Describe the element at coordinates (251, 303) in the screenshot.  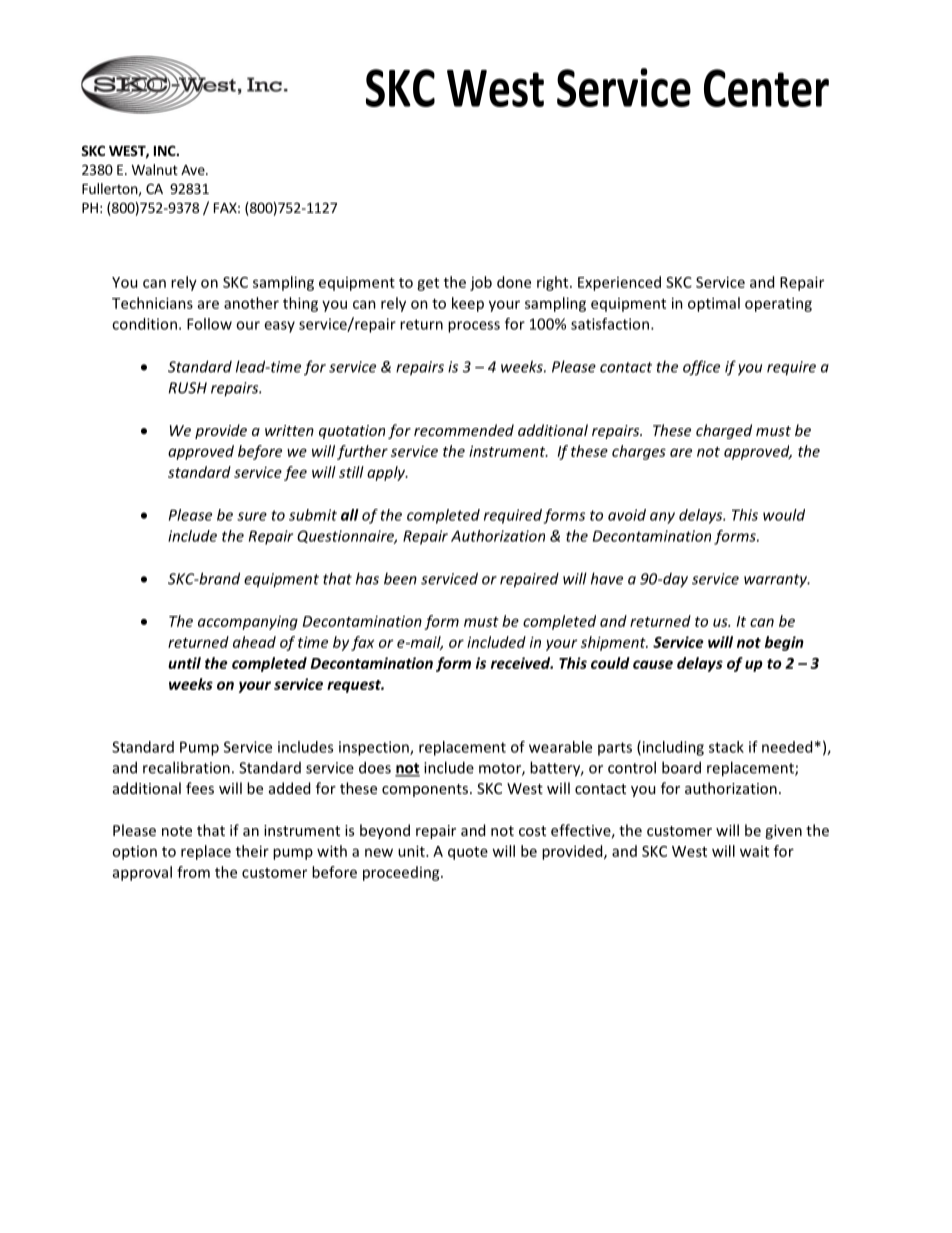
I see `another` at that location.
